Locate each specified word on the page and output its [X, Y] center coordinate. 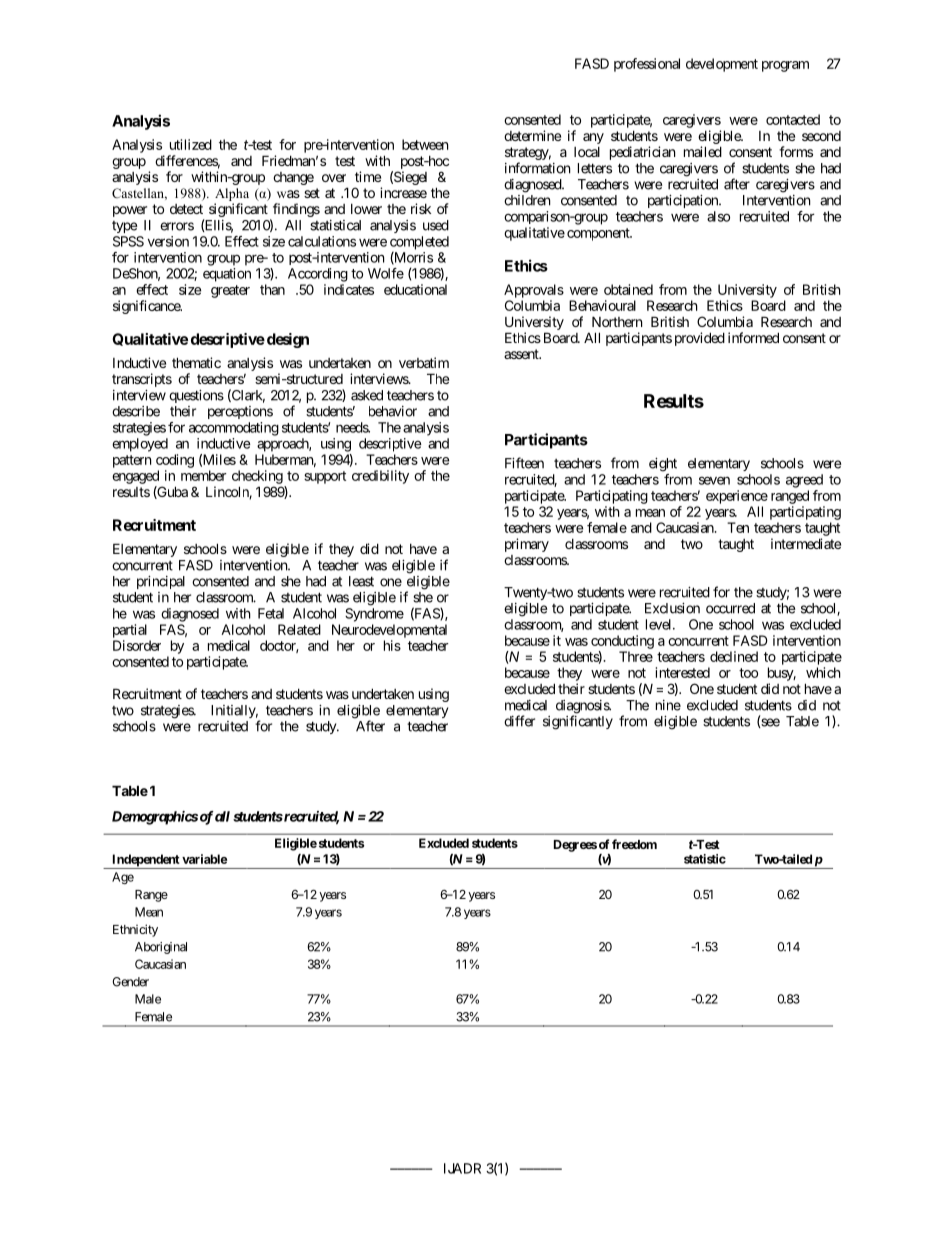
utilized [191, 144]
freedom [634, 844]
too [748, 673]
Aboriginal [161, 948]
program [785, 66]
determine [532, 135]
